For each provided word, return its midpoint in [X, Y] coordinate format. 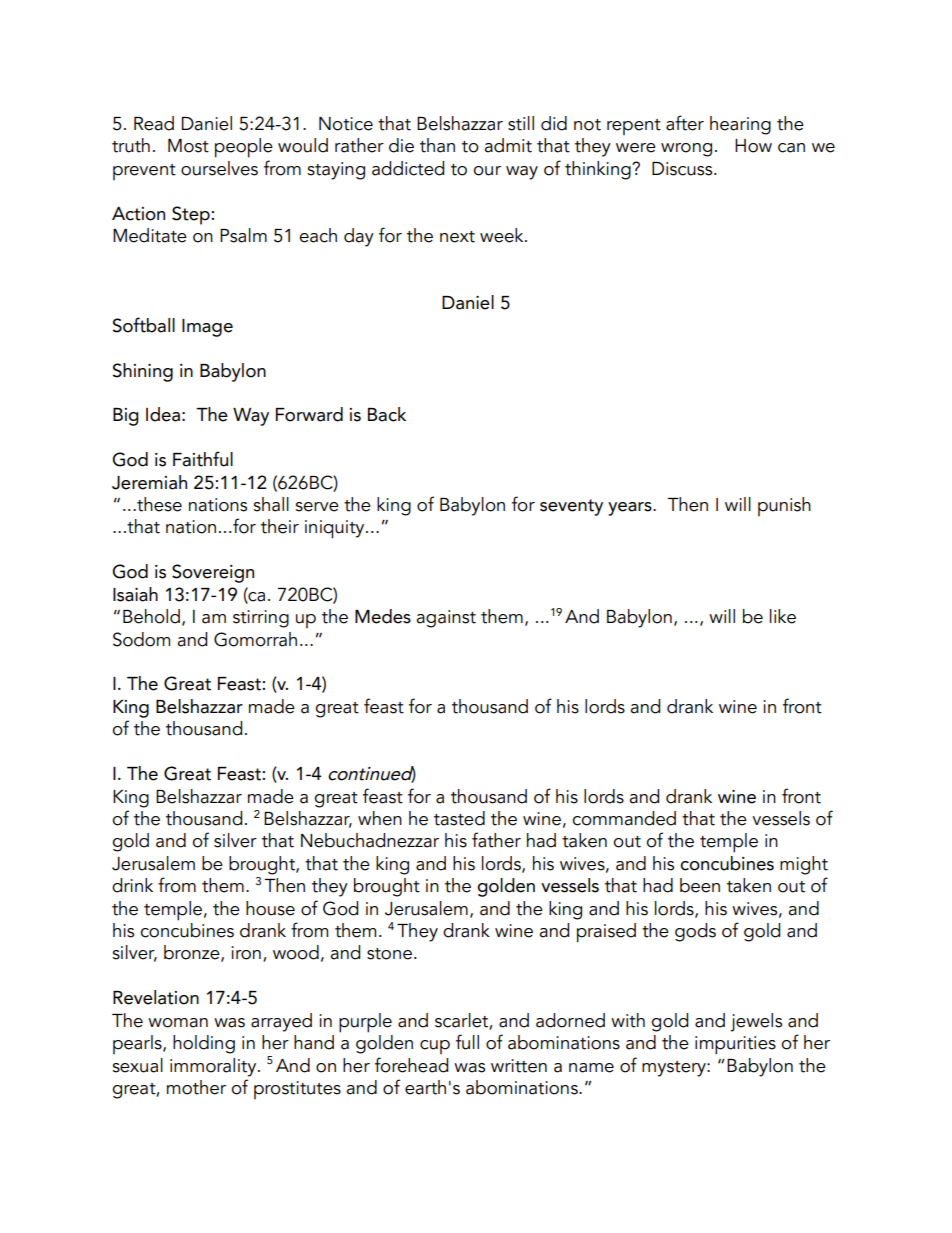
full [467, 1042]
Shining [143, 372]
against [446, 619]
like [783, 616]
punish [784, 506]
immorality [214, 1067]
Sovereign [213, 573]
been [700, 885]
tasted [459, 818]
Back [387, 414]
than [437, 145]
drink [132, 885]
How [753, 146]
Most [188, 146]
